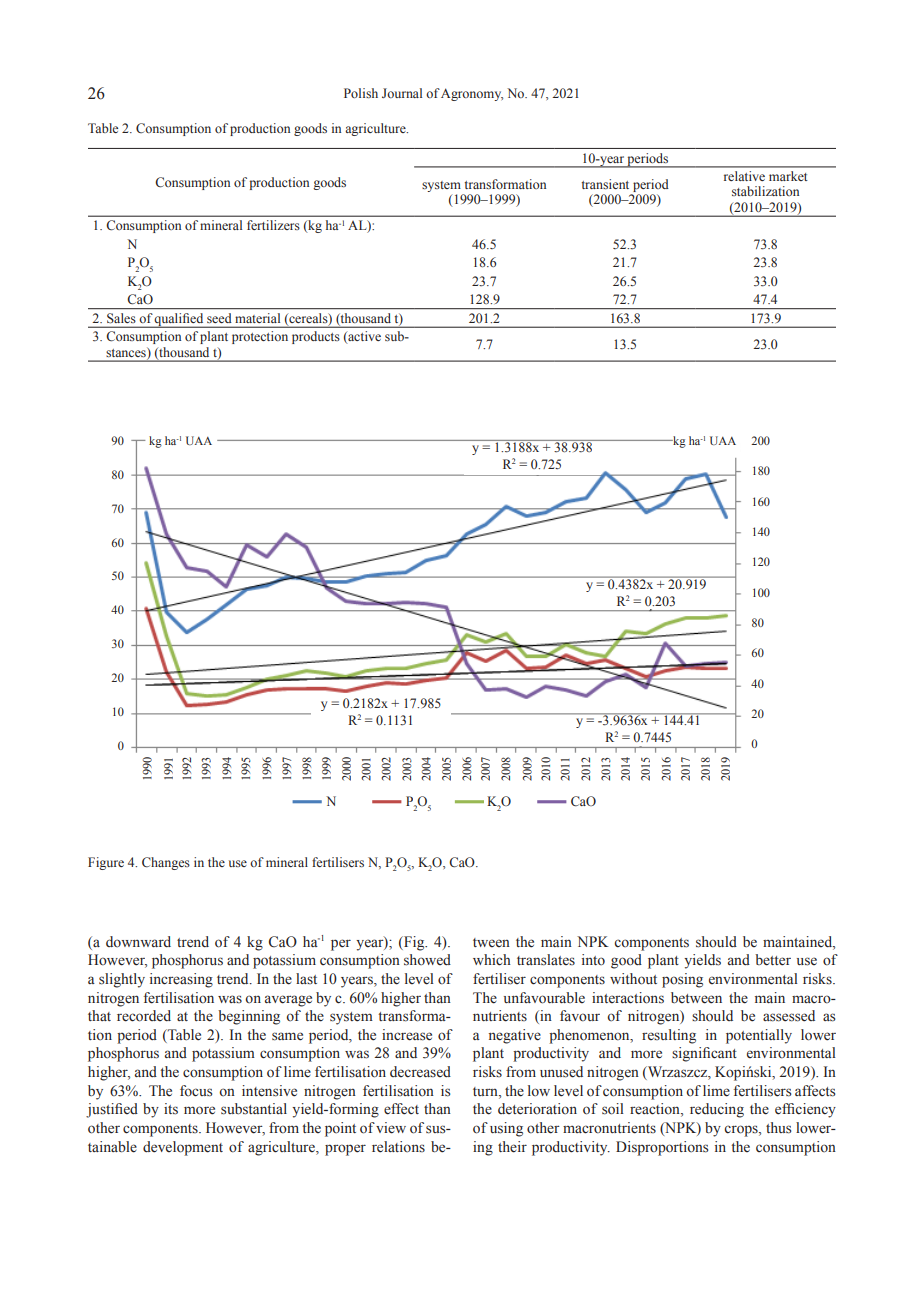  Describe the element at coordinates (171, 1109) in the screenshot. I see `its` at that location.
